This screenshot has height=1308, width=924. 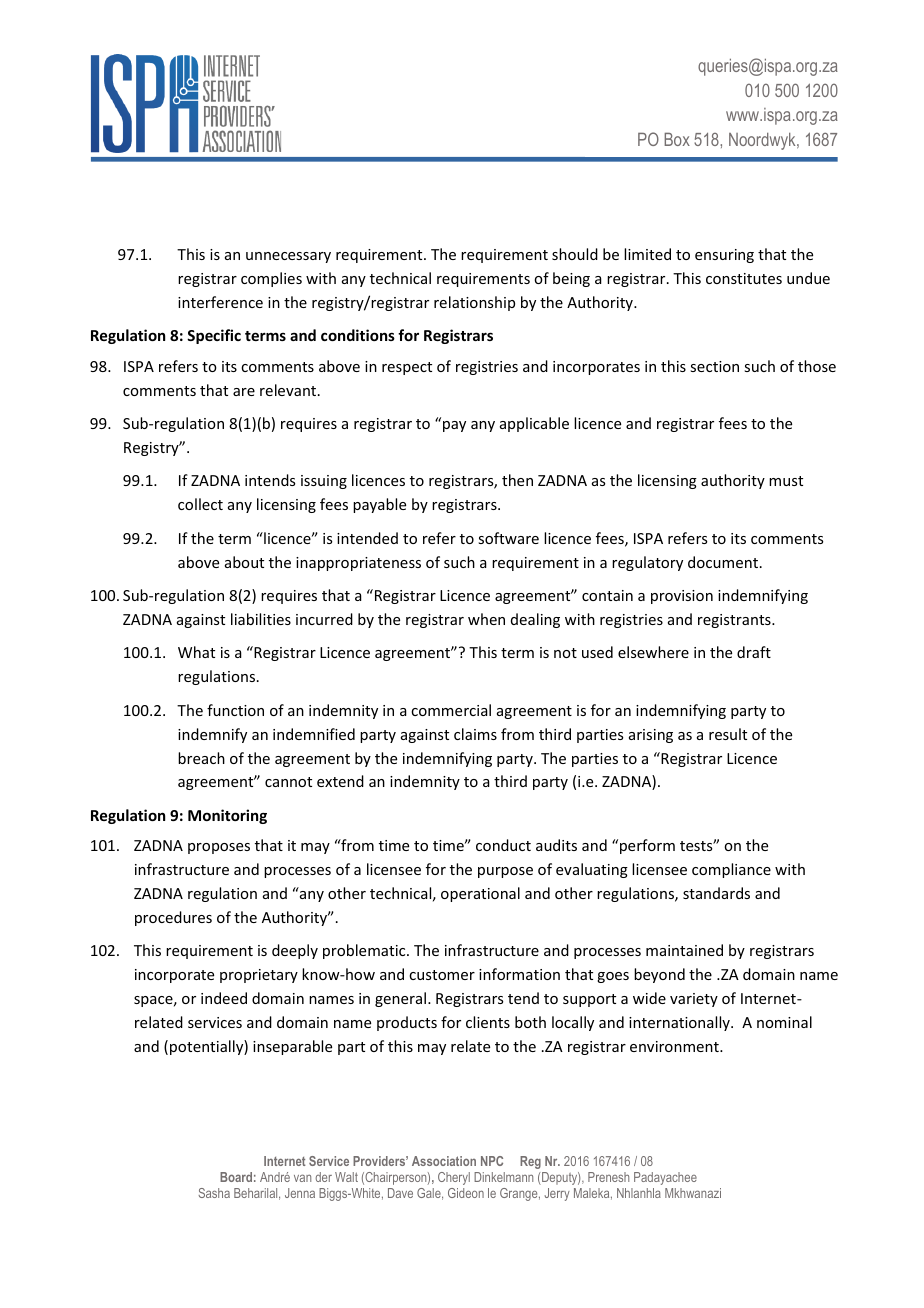 I want to click on collect, so click(x=200, y=504).
